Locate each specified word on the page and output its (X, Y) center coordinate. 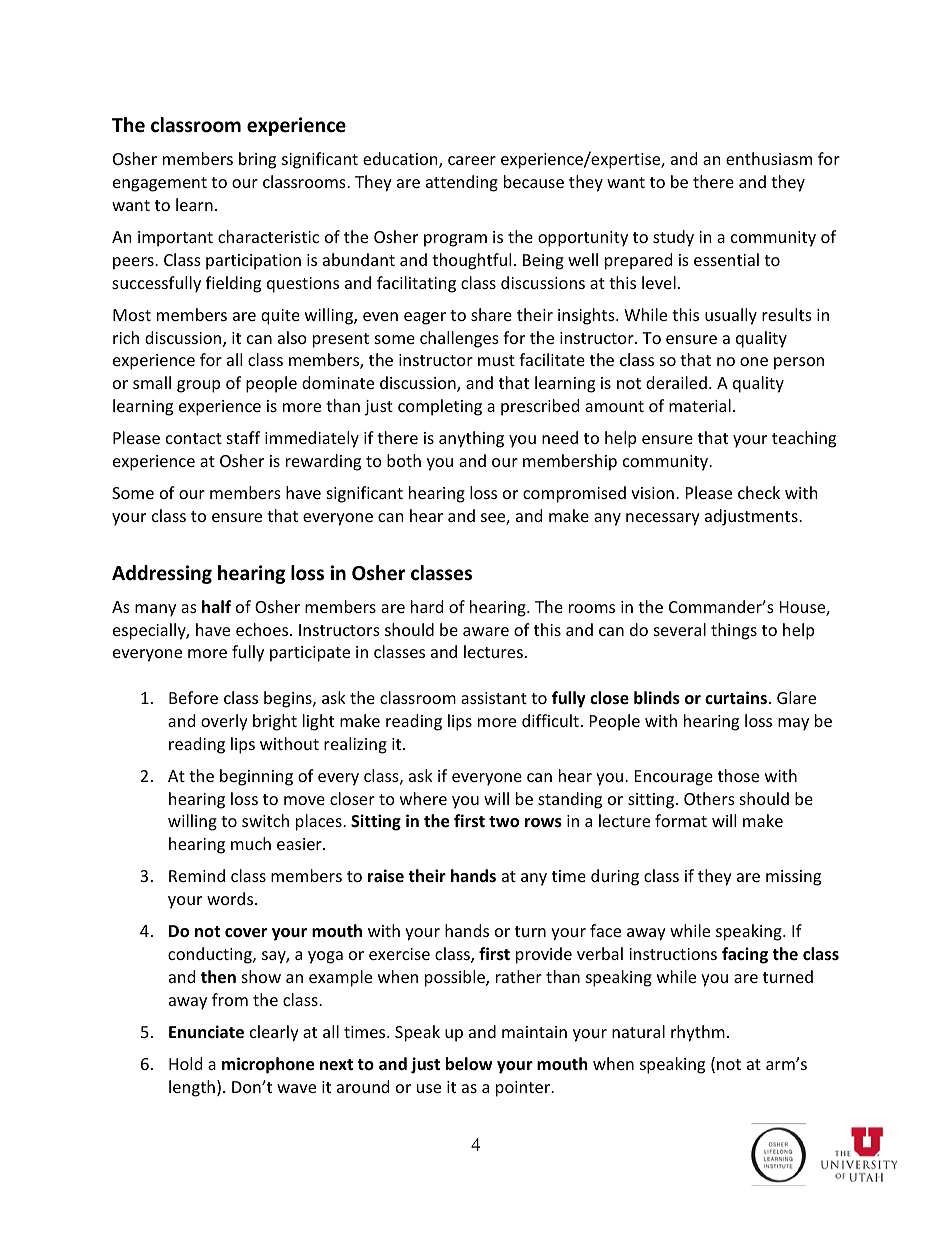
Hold (185, 1063)
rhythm (698, 1033)
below (469, 1064)
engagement (160, 184)
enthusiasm (769, 158)
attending (462, 183)
